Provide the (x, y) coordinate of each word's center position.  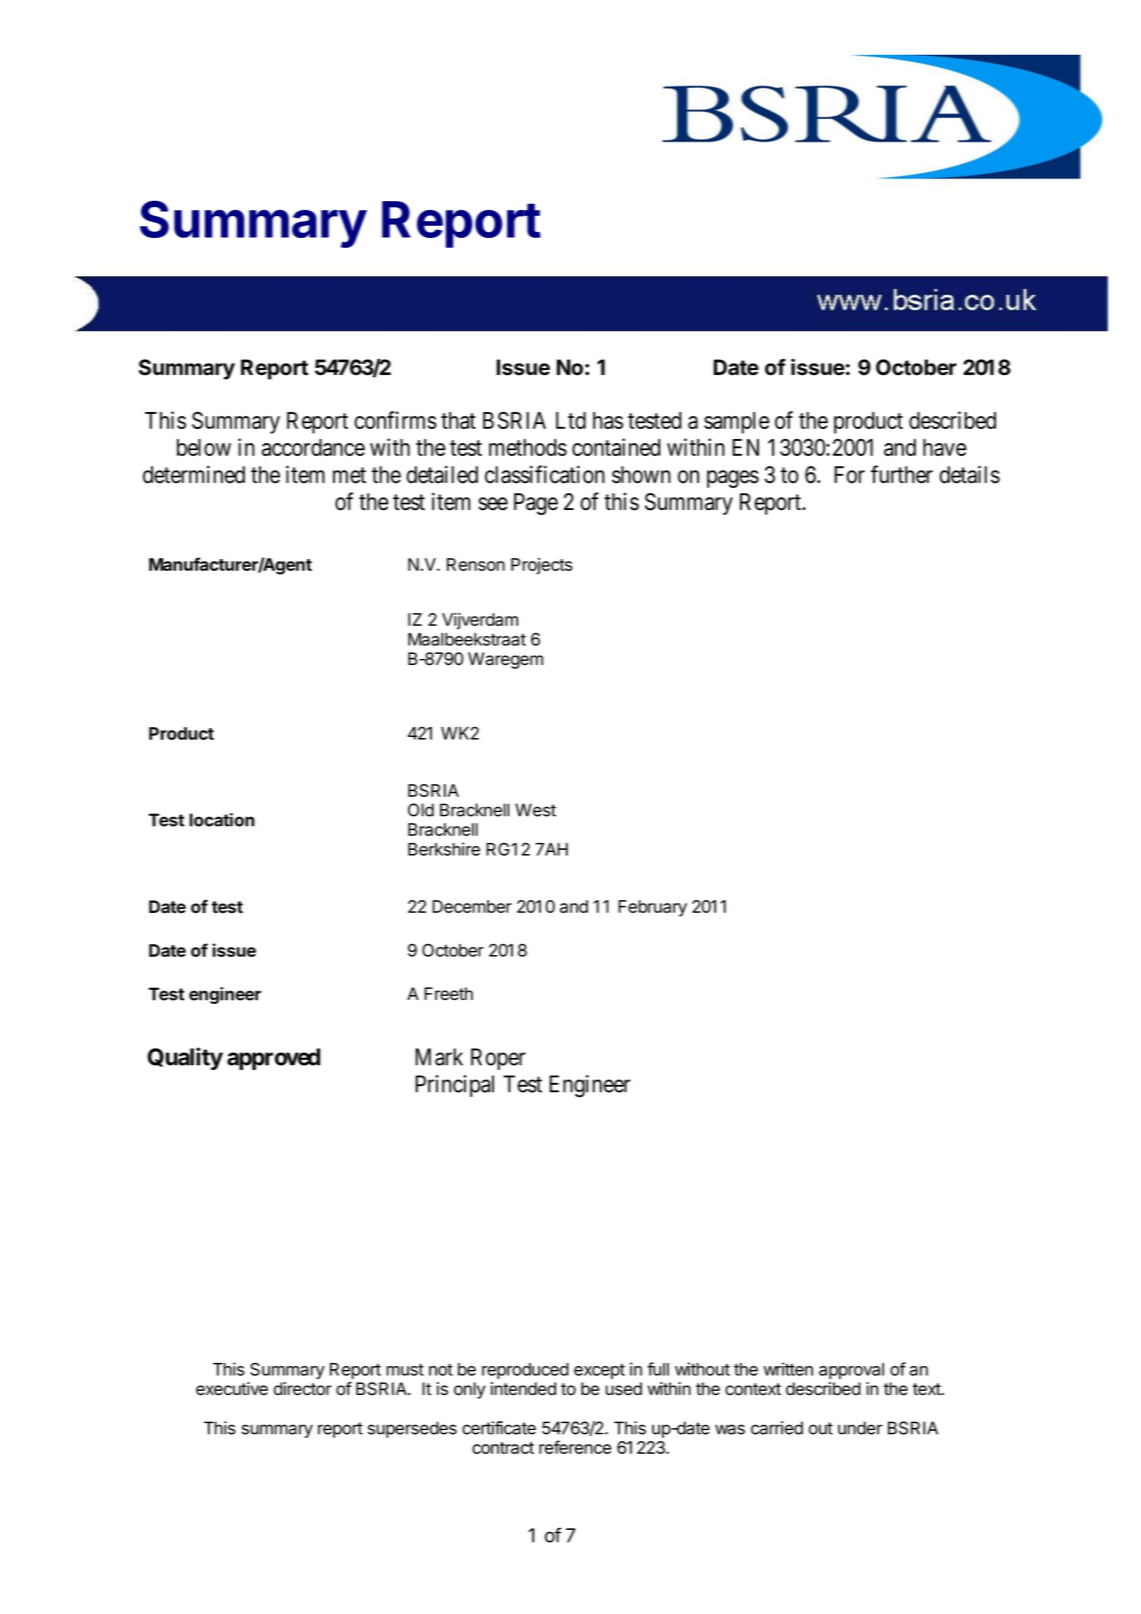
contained (616, 447)
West (535, 810)
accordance (313, 447)
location (222, 820)
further (902, 474)
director (303, 1389)
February (652, 908)
